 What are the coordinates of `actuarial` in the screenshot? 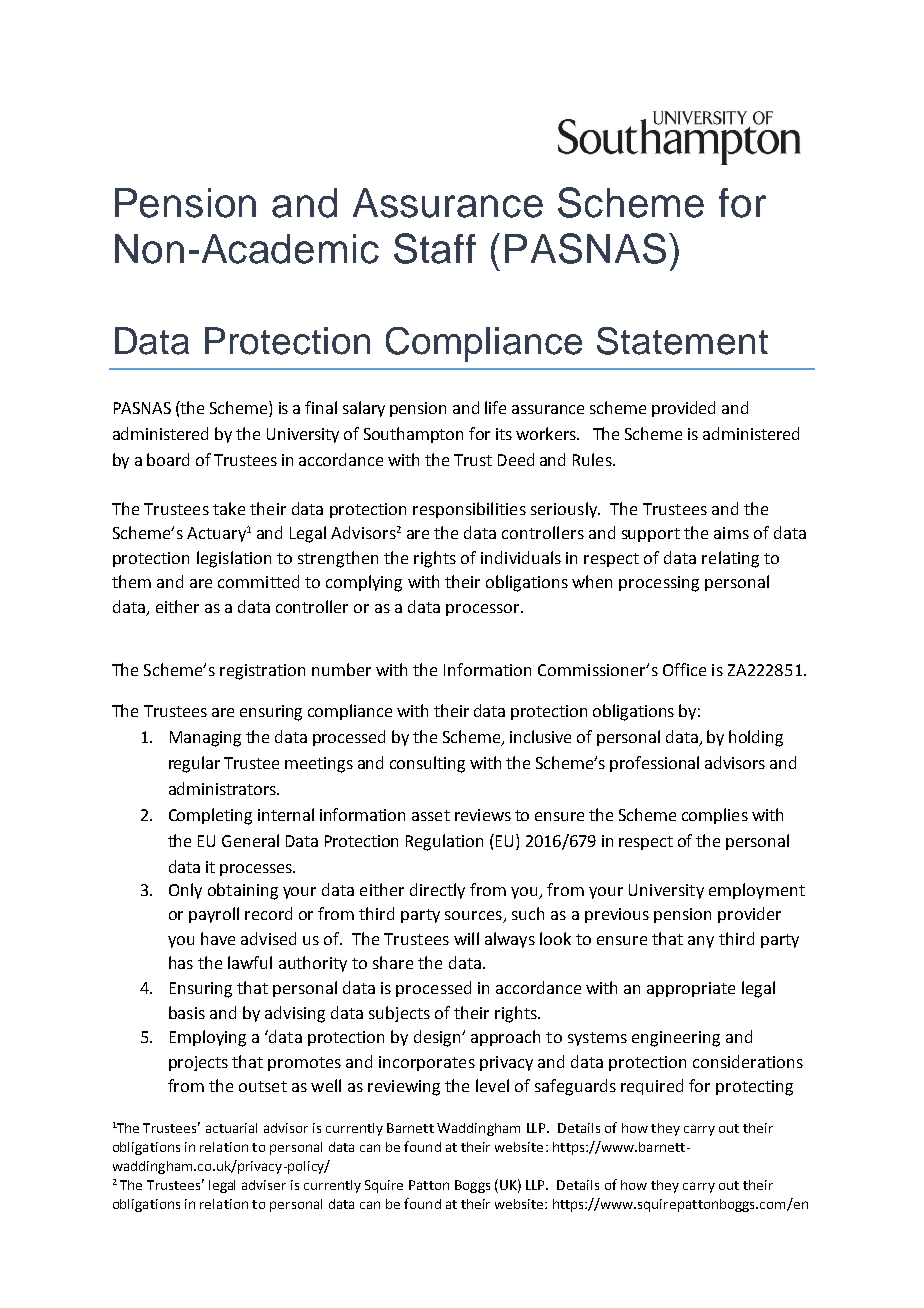 It's located at (231, 1128).
